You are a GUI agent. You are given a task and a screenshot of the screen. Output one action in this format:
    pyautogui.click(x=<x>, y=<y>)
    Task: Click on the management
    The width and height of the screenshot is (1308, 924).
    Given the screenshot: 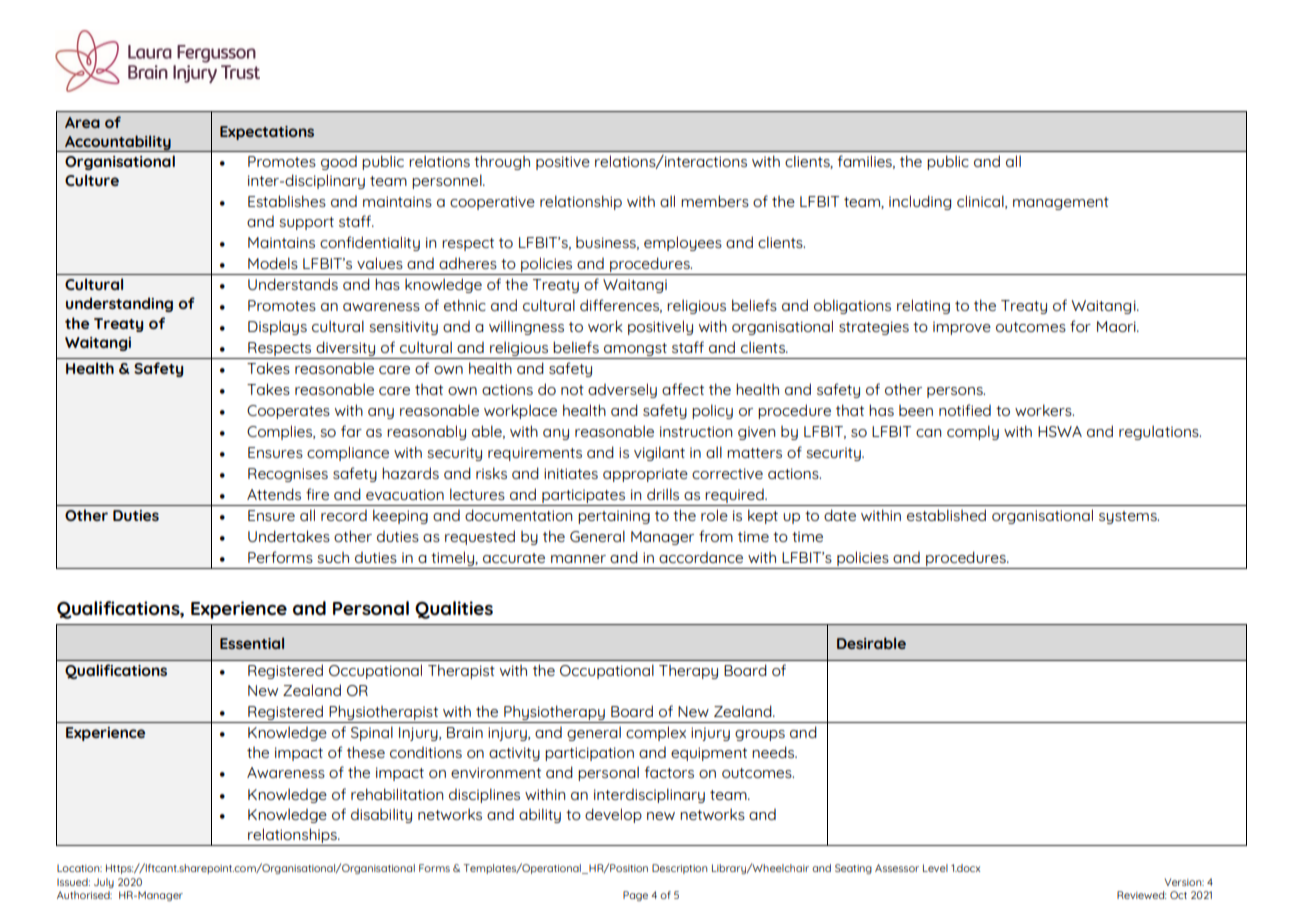 What is the action you would take?
    pyautogui.click(x=1061, y=203)
